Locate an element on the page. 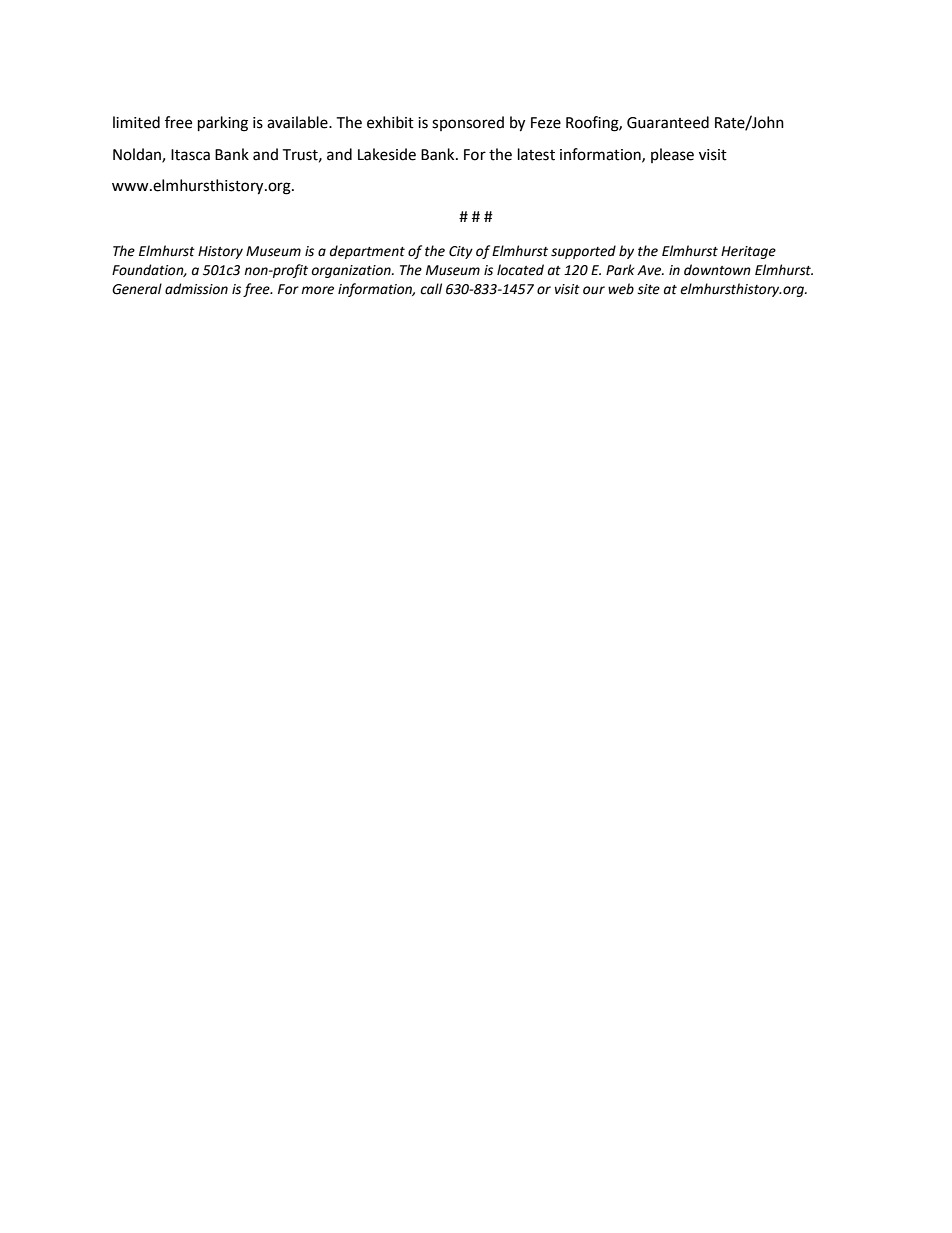 This page has height=1233, width=952. downtown is located at coordinates (717, 270).
